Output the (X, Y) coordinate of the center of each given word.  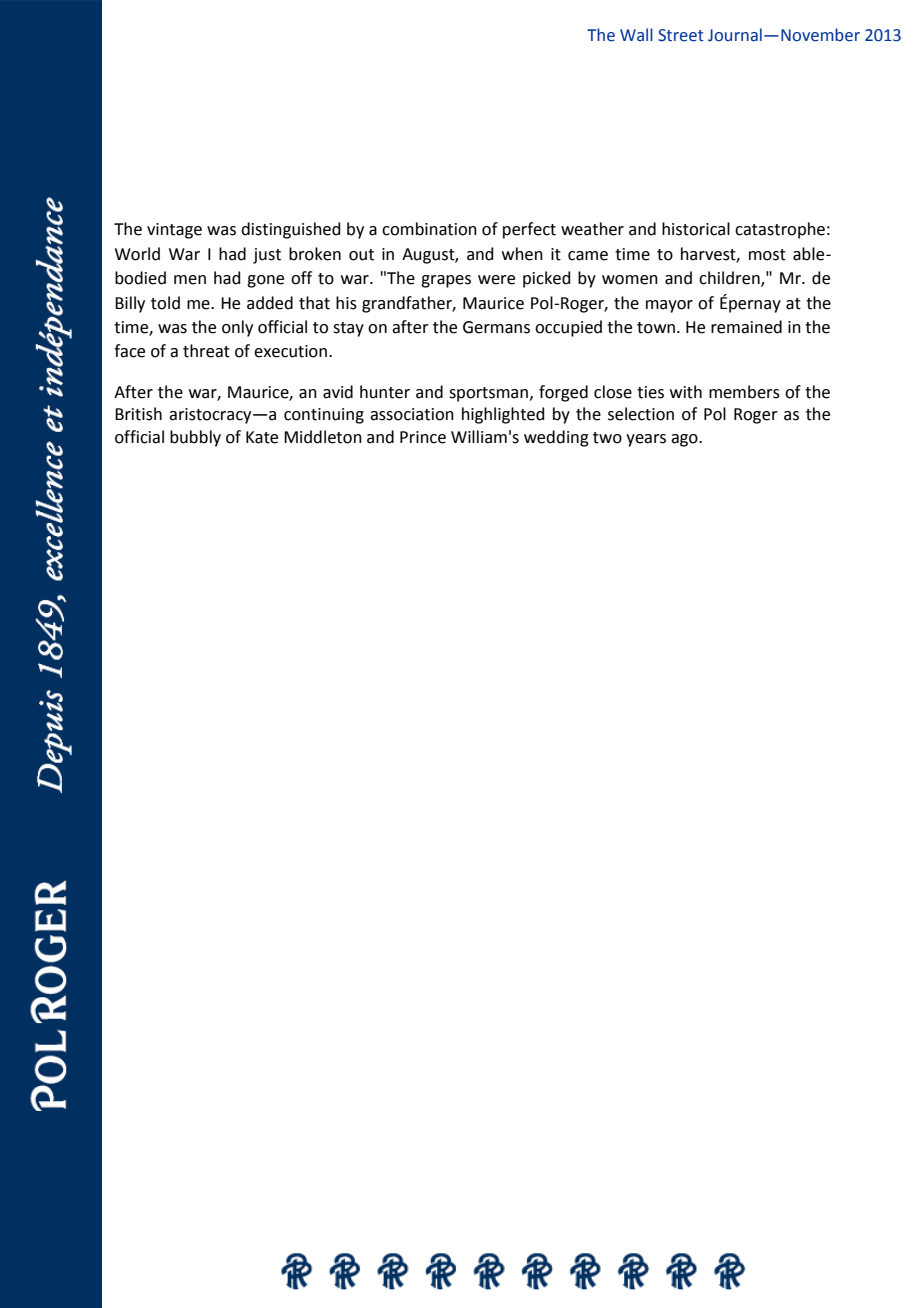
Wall (636, 35)
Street (681, 35)
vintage (174, 231)
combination (429, 229)
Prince (423, 437)
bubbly (195, 438)
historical (696, 229)
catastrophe (780, 230)
